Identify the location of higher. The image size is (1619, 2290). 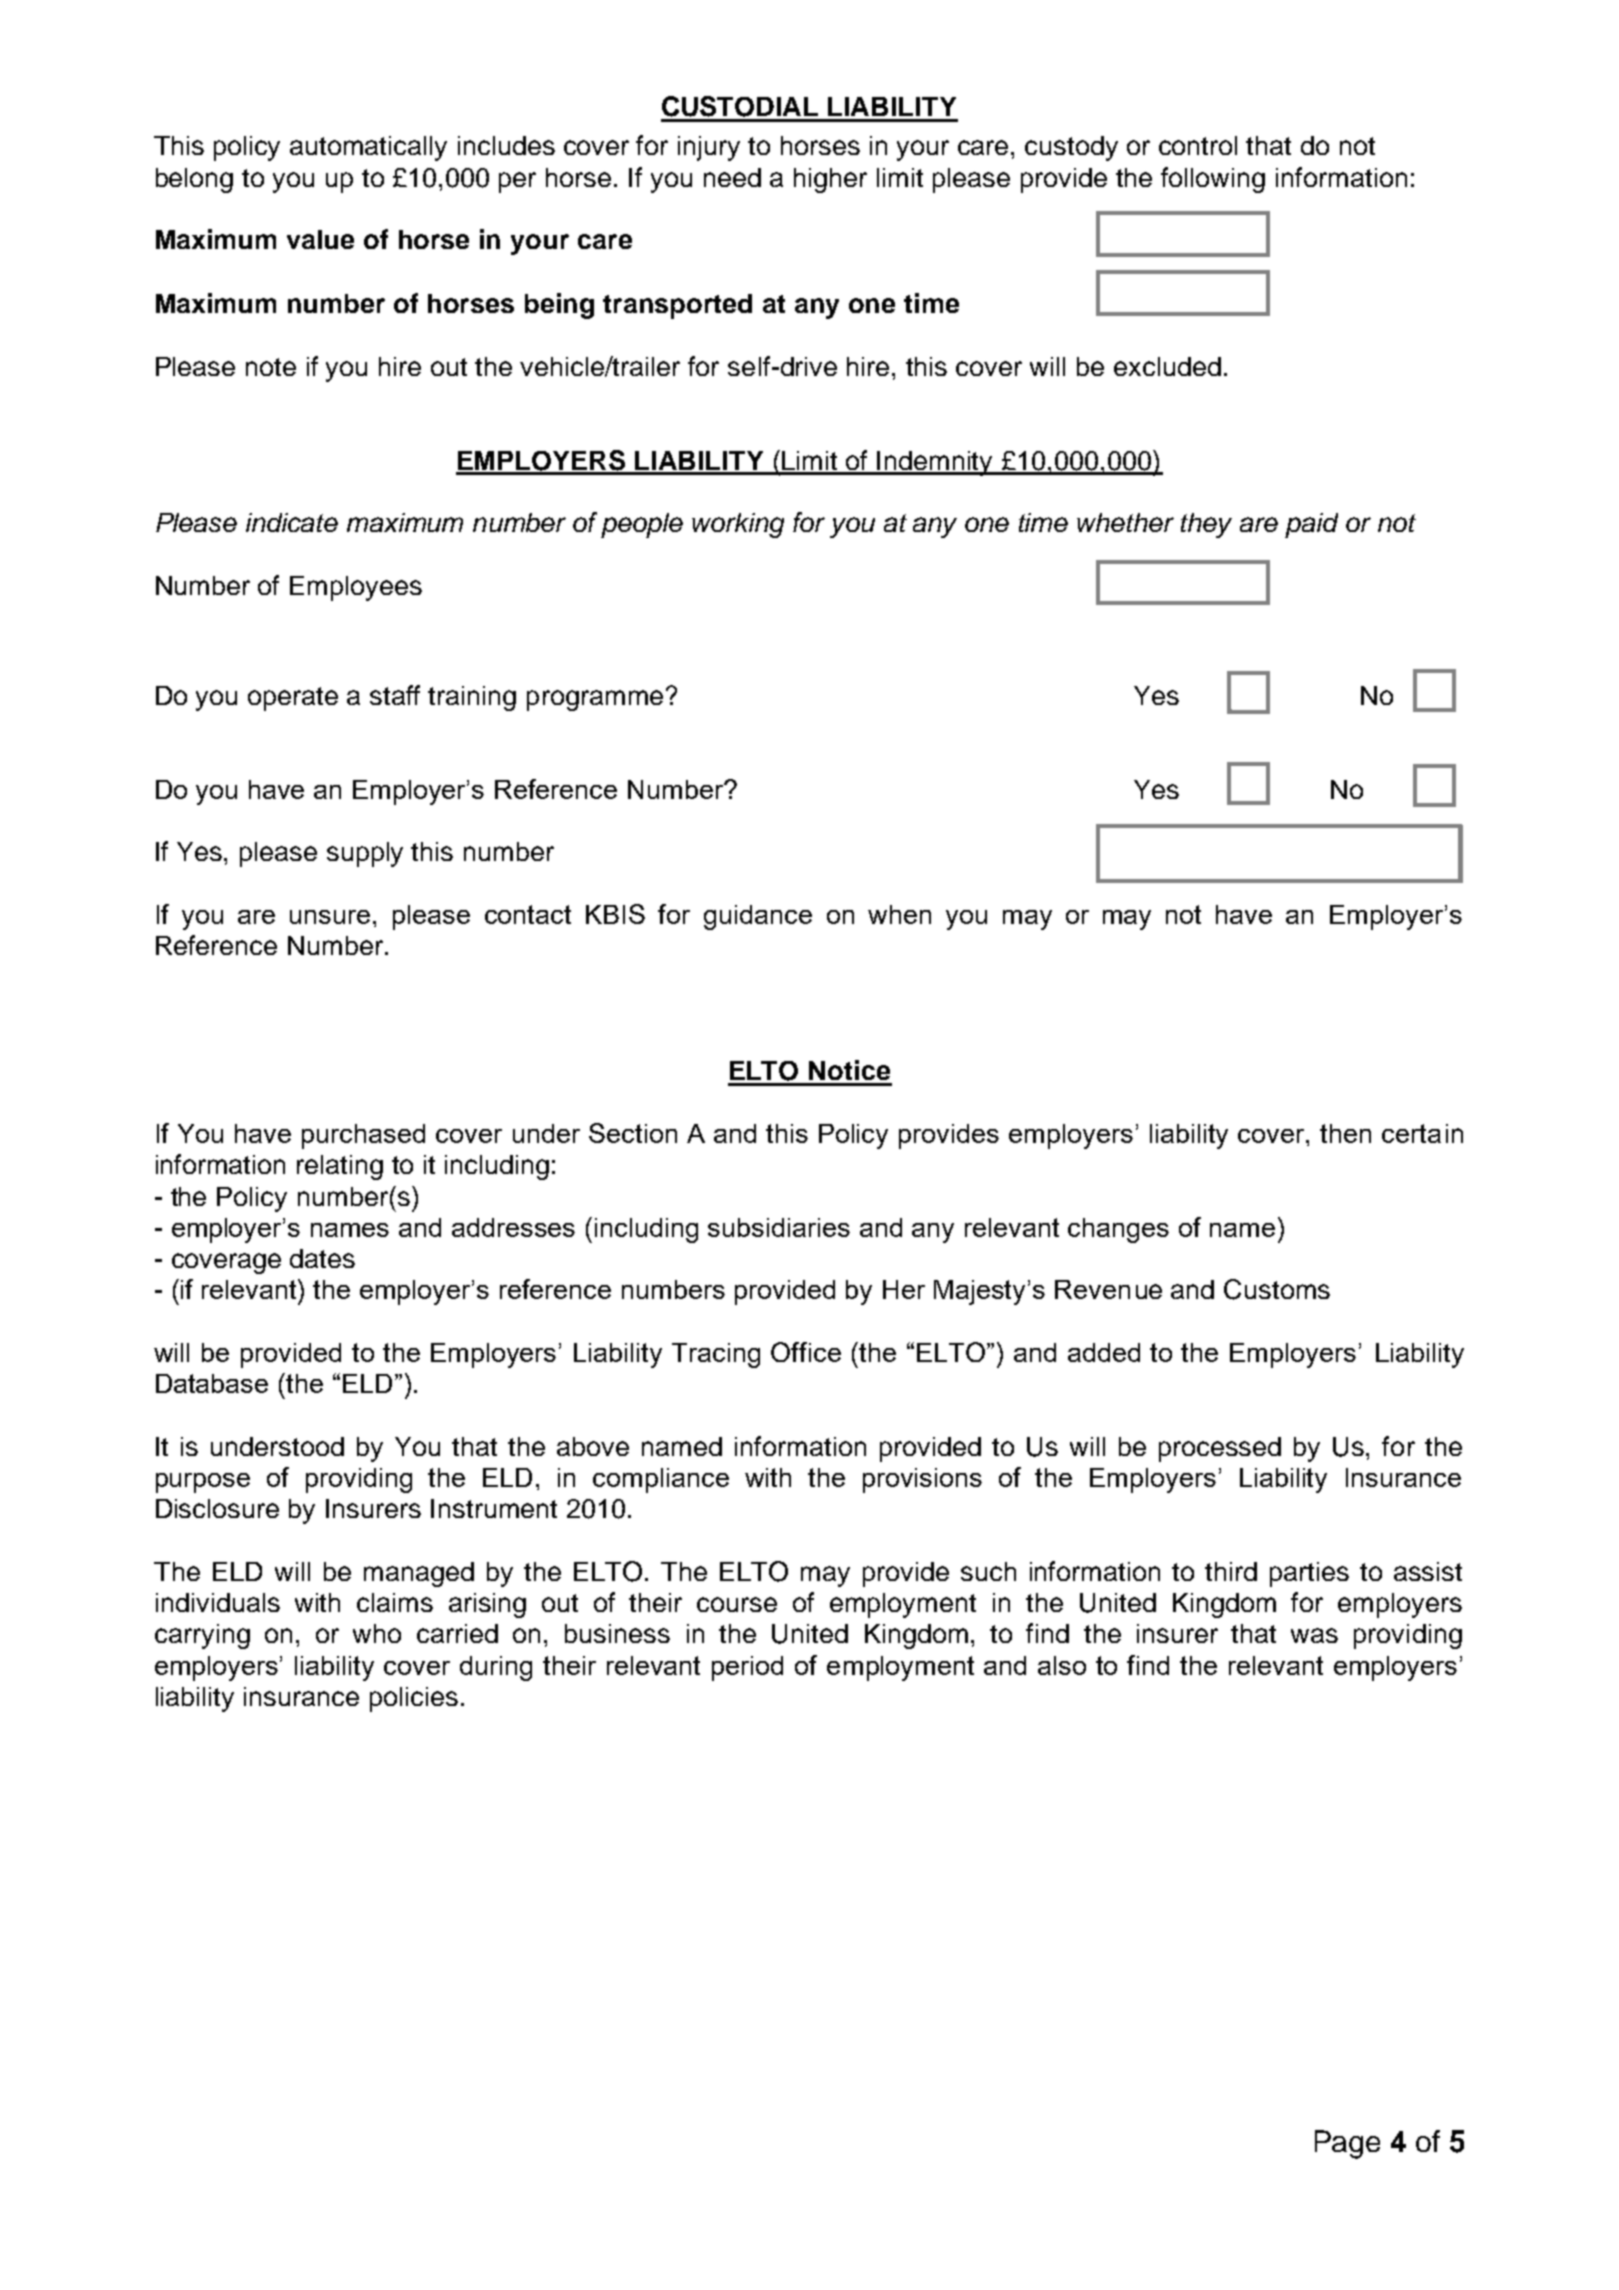
(830, 180).
